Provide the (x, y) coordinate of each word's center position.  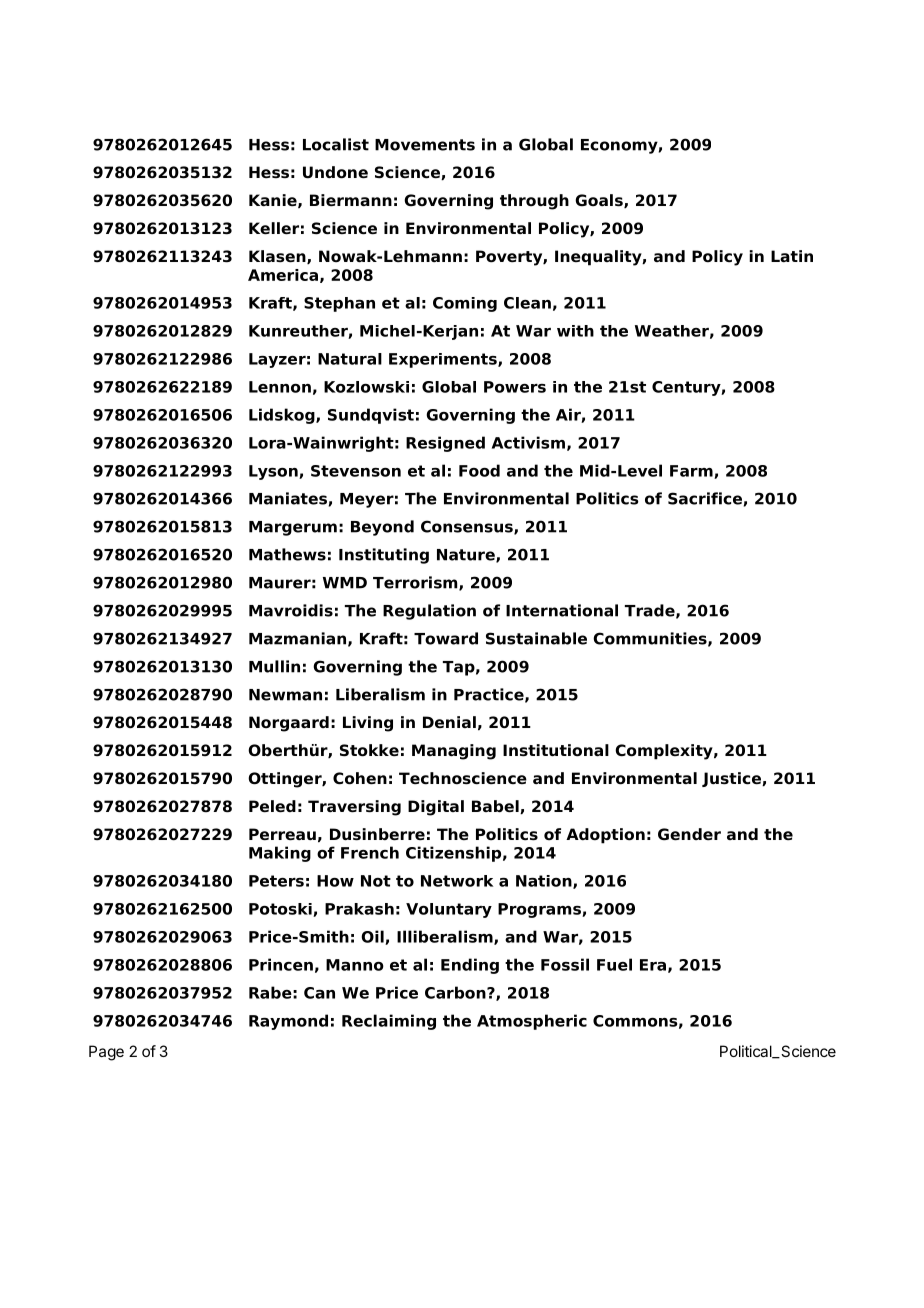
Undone (335, 172)
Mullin (274, 666)
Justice (732, 779)
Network (457, 881)
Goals (600, 201)
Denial (449, 722)
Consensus (468, 527)
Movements (425, 145)
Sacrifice (705, 498)
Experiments (444, 360)
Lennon (280, 387)
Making (280, 854)
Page (106, 1053)
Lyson (274, 472)
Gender (689, 834)
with (575, 331)
